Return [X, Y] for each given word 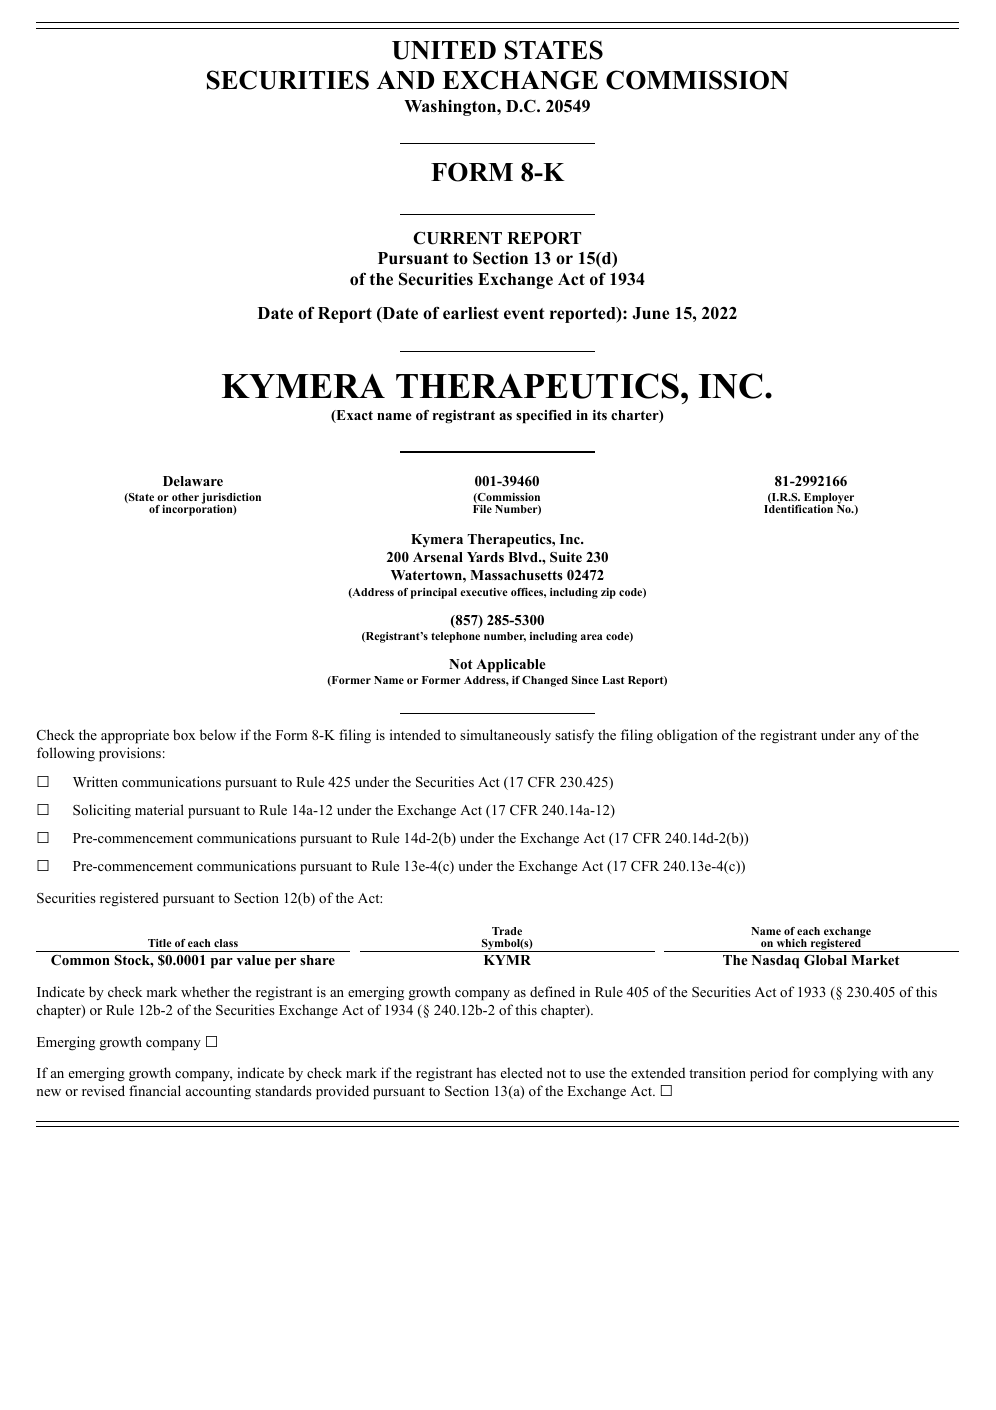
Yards [485, 557]
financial [155, 1090]
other [185, 497]
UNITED [444, 50]
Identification [798, 508]
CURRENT [457, 238]
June [650, 313]
